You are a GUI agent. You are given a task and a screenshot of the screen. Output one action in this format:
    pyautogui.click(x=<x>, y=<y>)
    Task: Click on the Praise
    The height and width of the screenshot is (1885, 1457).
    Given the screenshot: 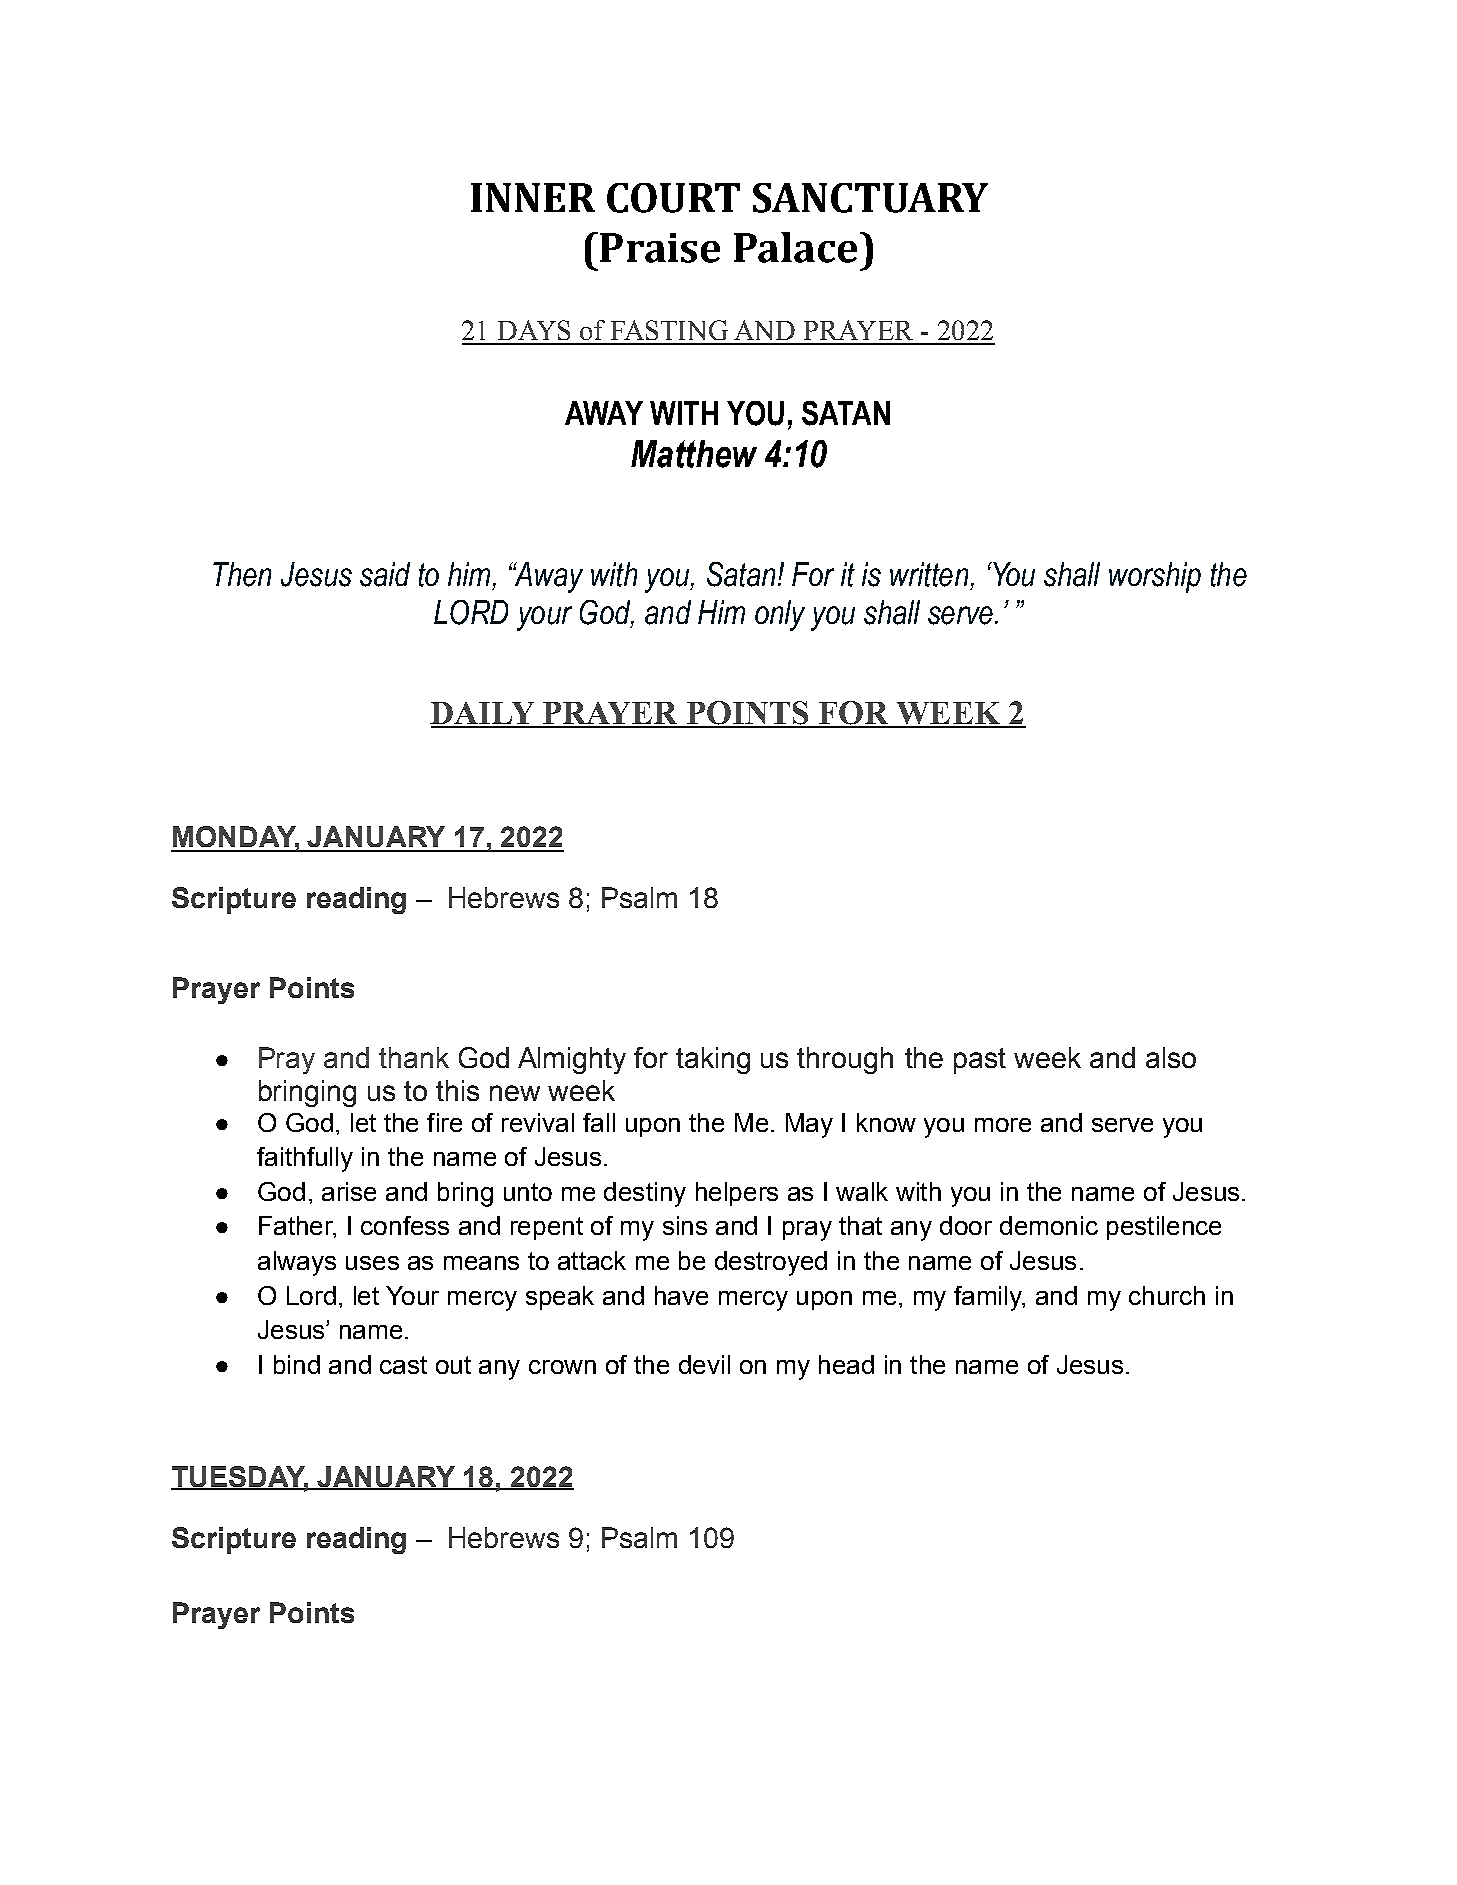 What is the action you would take?
    pyautogui.click(x=660, y=248)
